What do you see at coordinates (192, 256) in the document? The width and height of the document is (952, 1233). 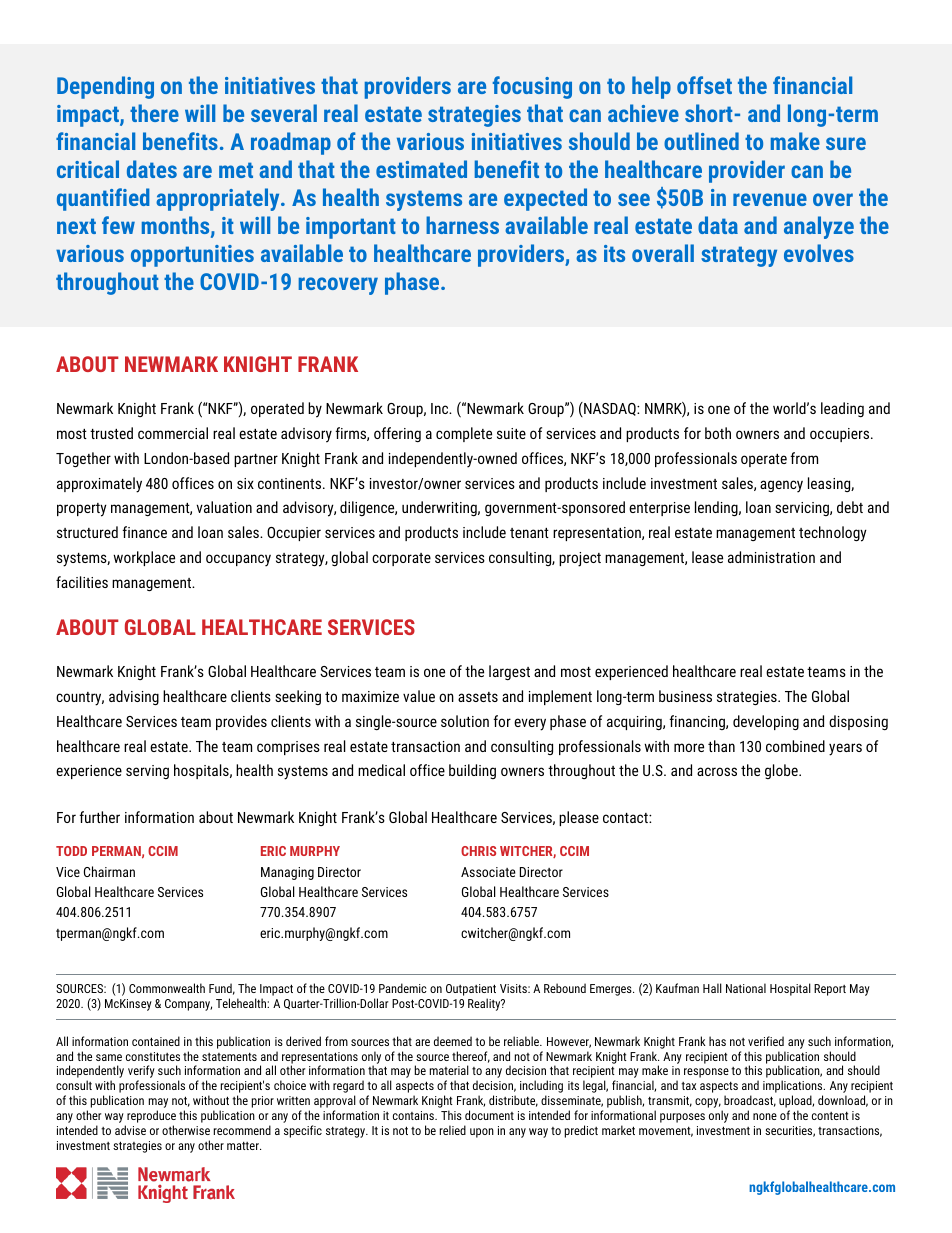 I see `opportunities` at bounding box center [192, 256].
